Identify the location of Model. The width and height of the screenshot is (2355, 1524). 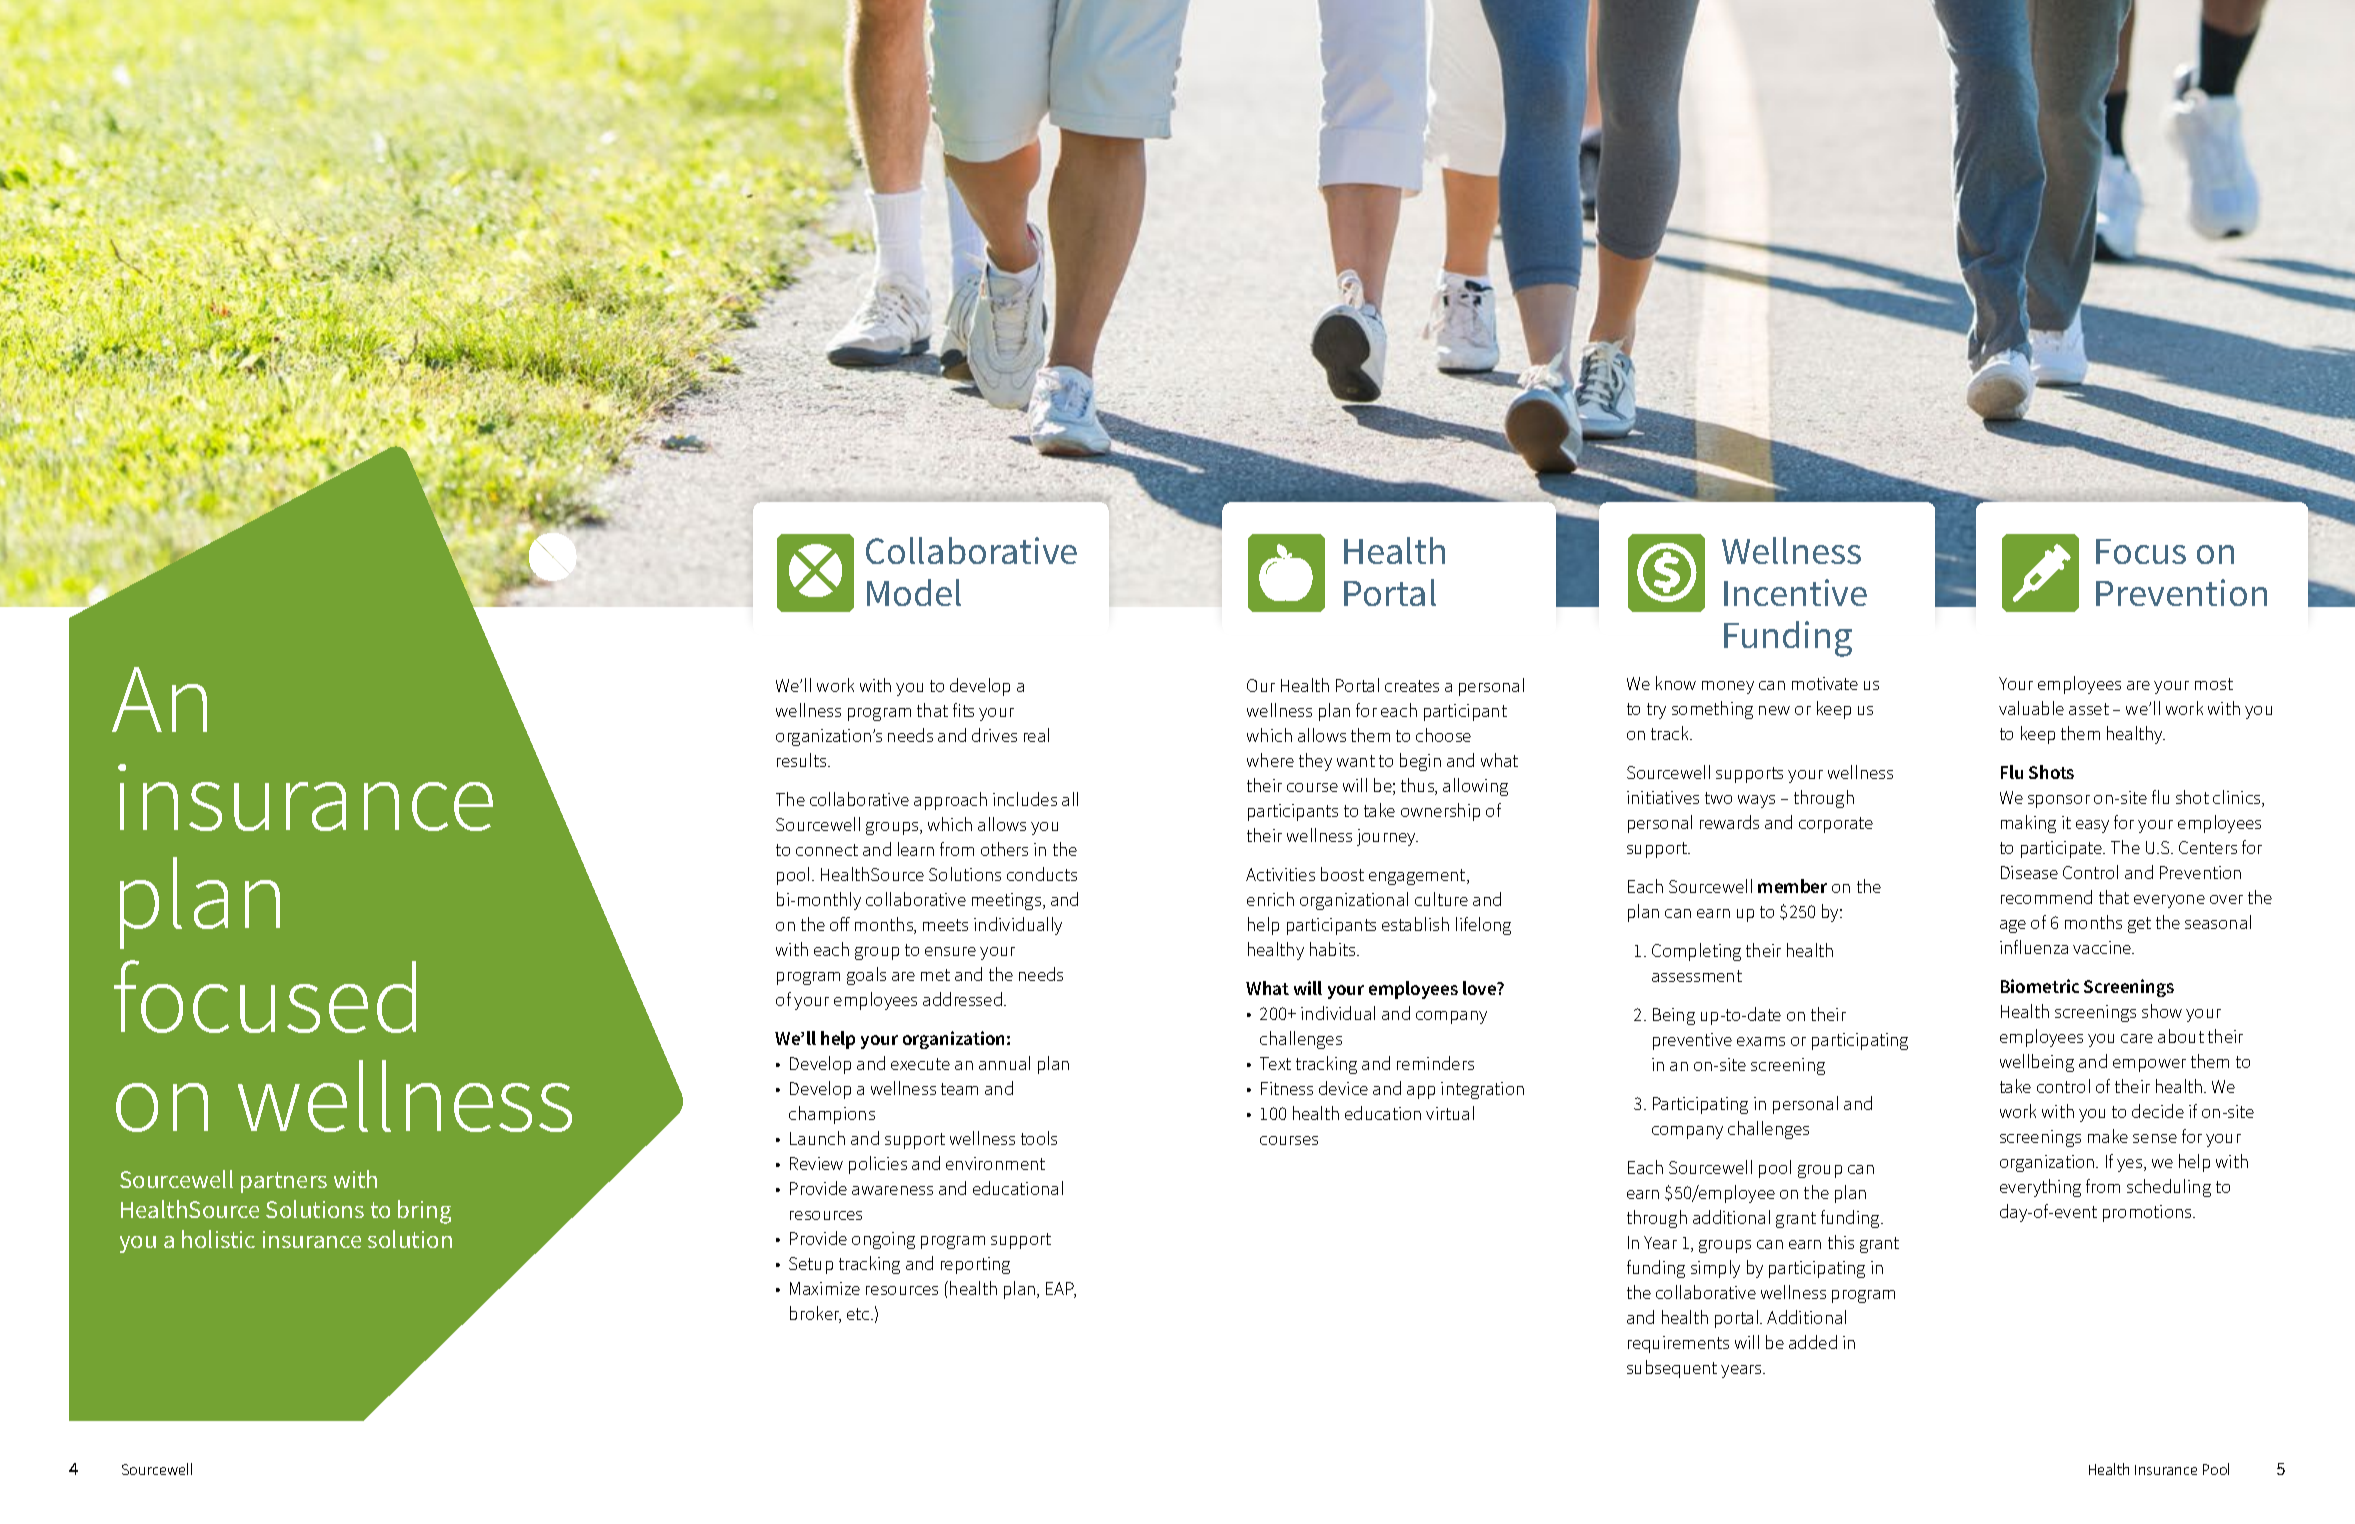
(914, 592).
